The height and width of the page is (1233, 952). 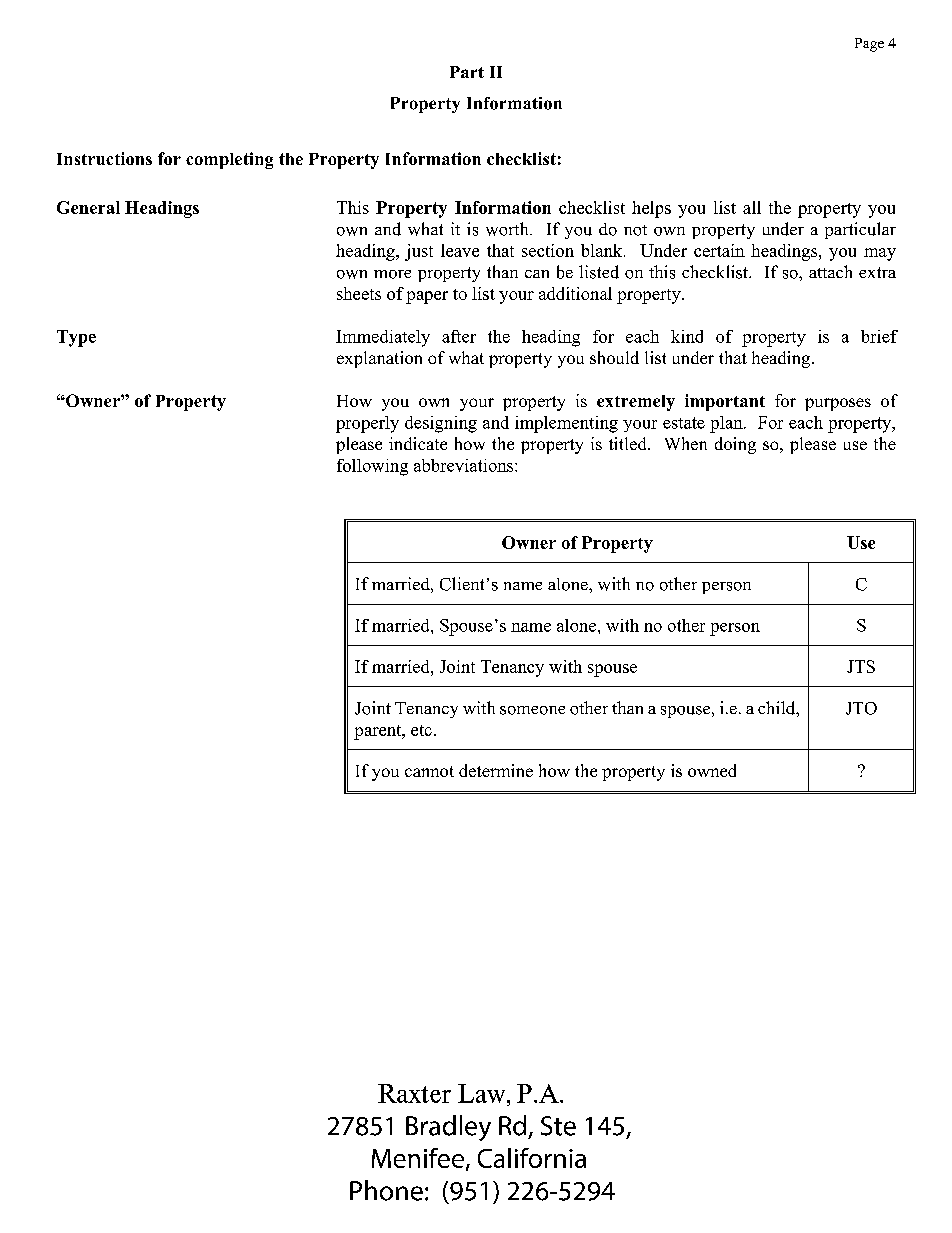 I want to click on Phone, so click(x=386, y=1190).
